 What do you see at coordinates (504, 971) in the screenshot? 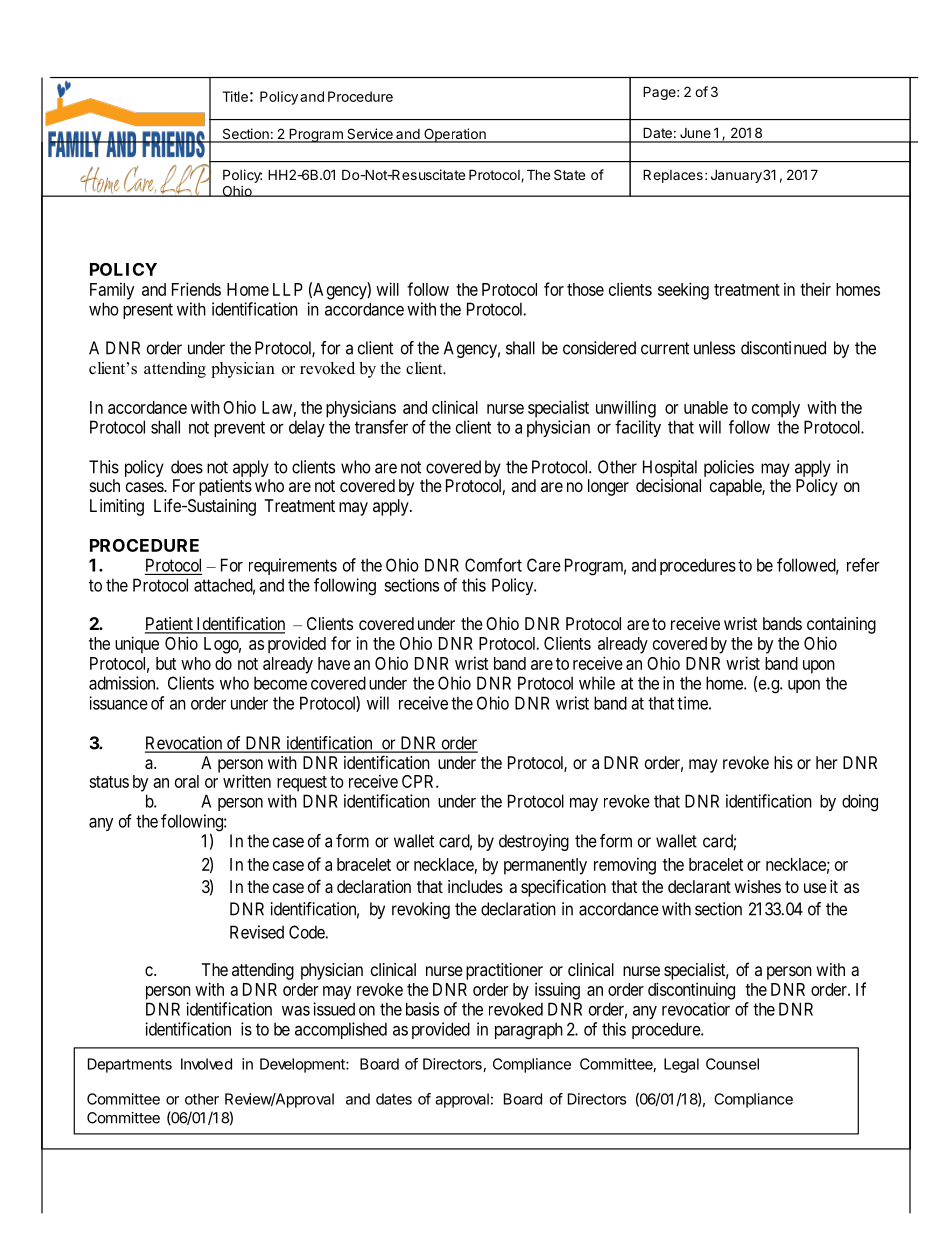
I see `practitioner` at bounding box center [504, 971].
